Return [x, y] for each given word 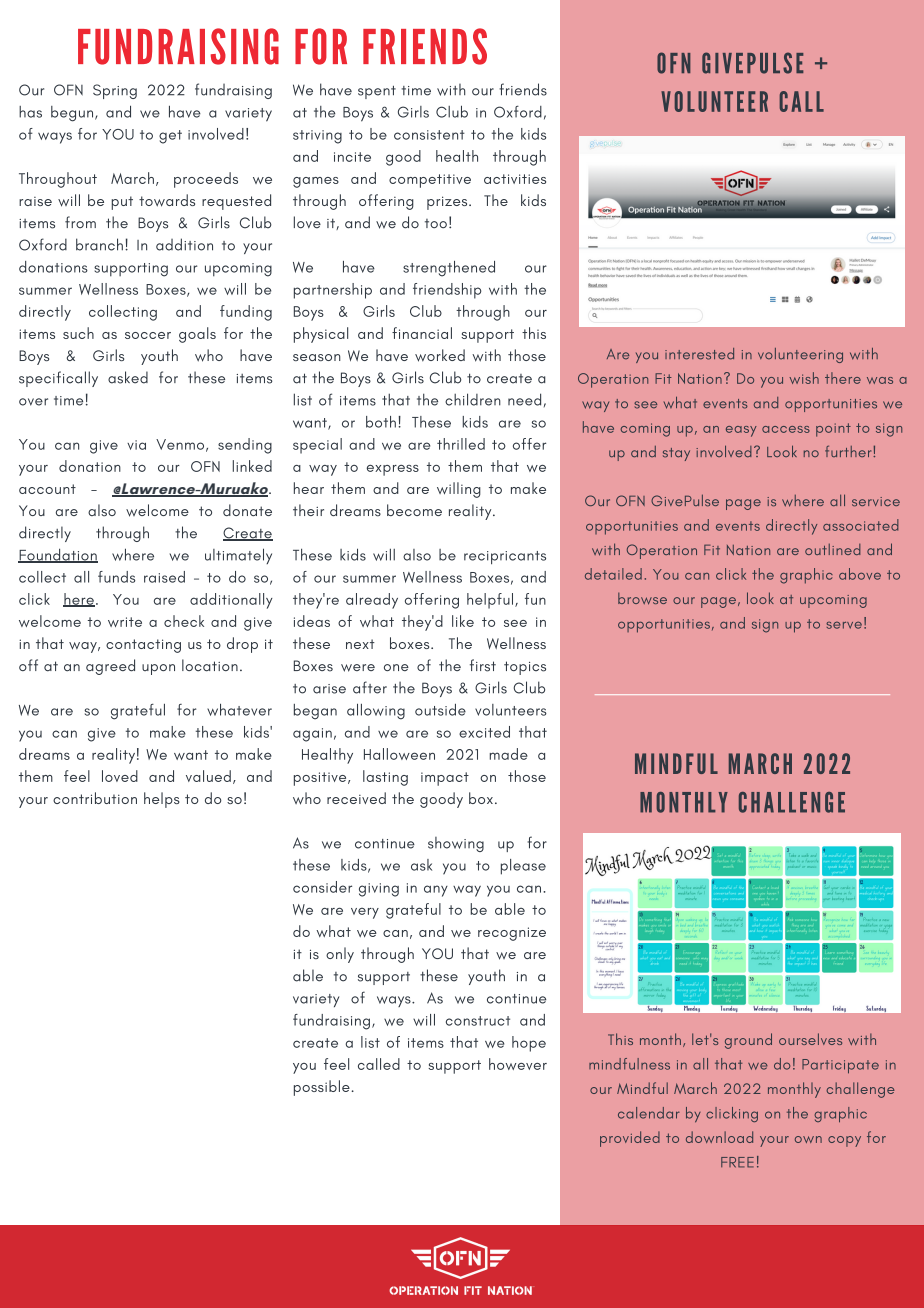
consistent [429, 135]
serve [844, 625]
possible [322, 1088]
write [125, 622]
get [170, 137]
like [463, 621]
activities [515, 179]
